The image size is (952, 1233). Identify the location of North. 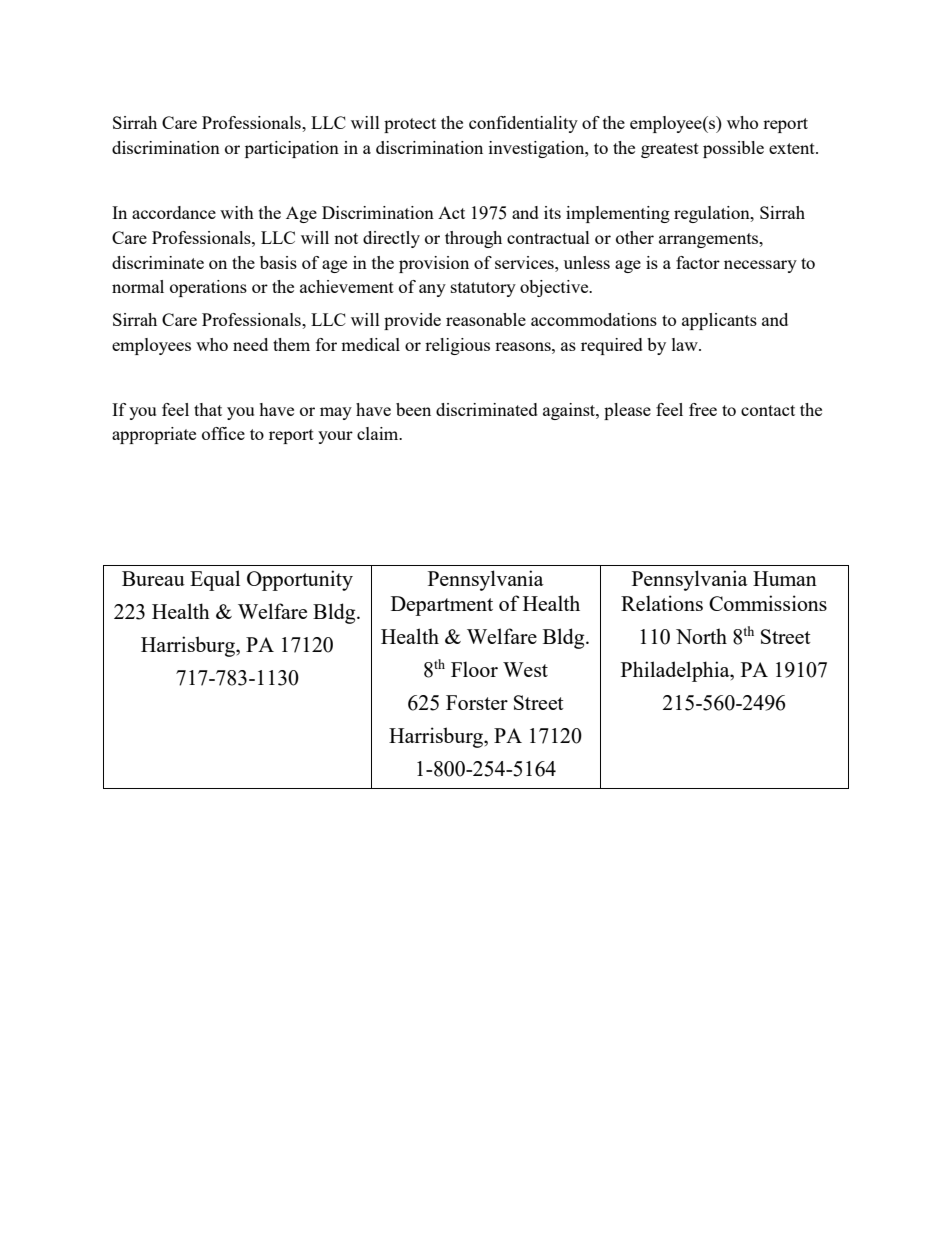
(701, 636).
